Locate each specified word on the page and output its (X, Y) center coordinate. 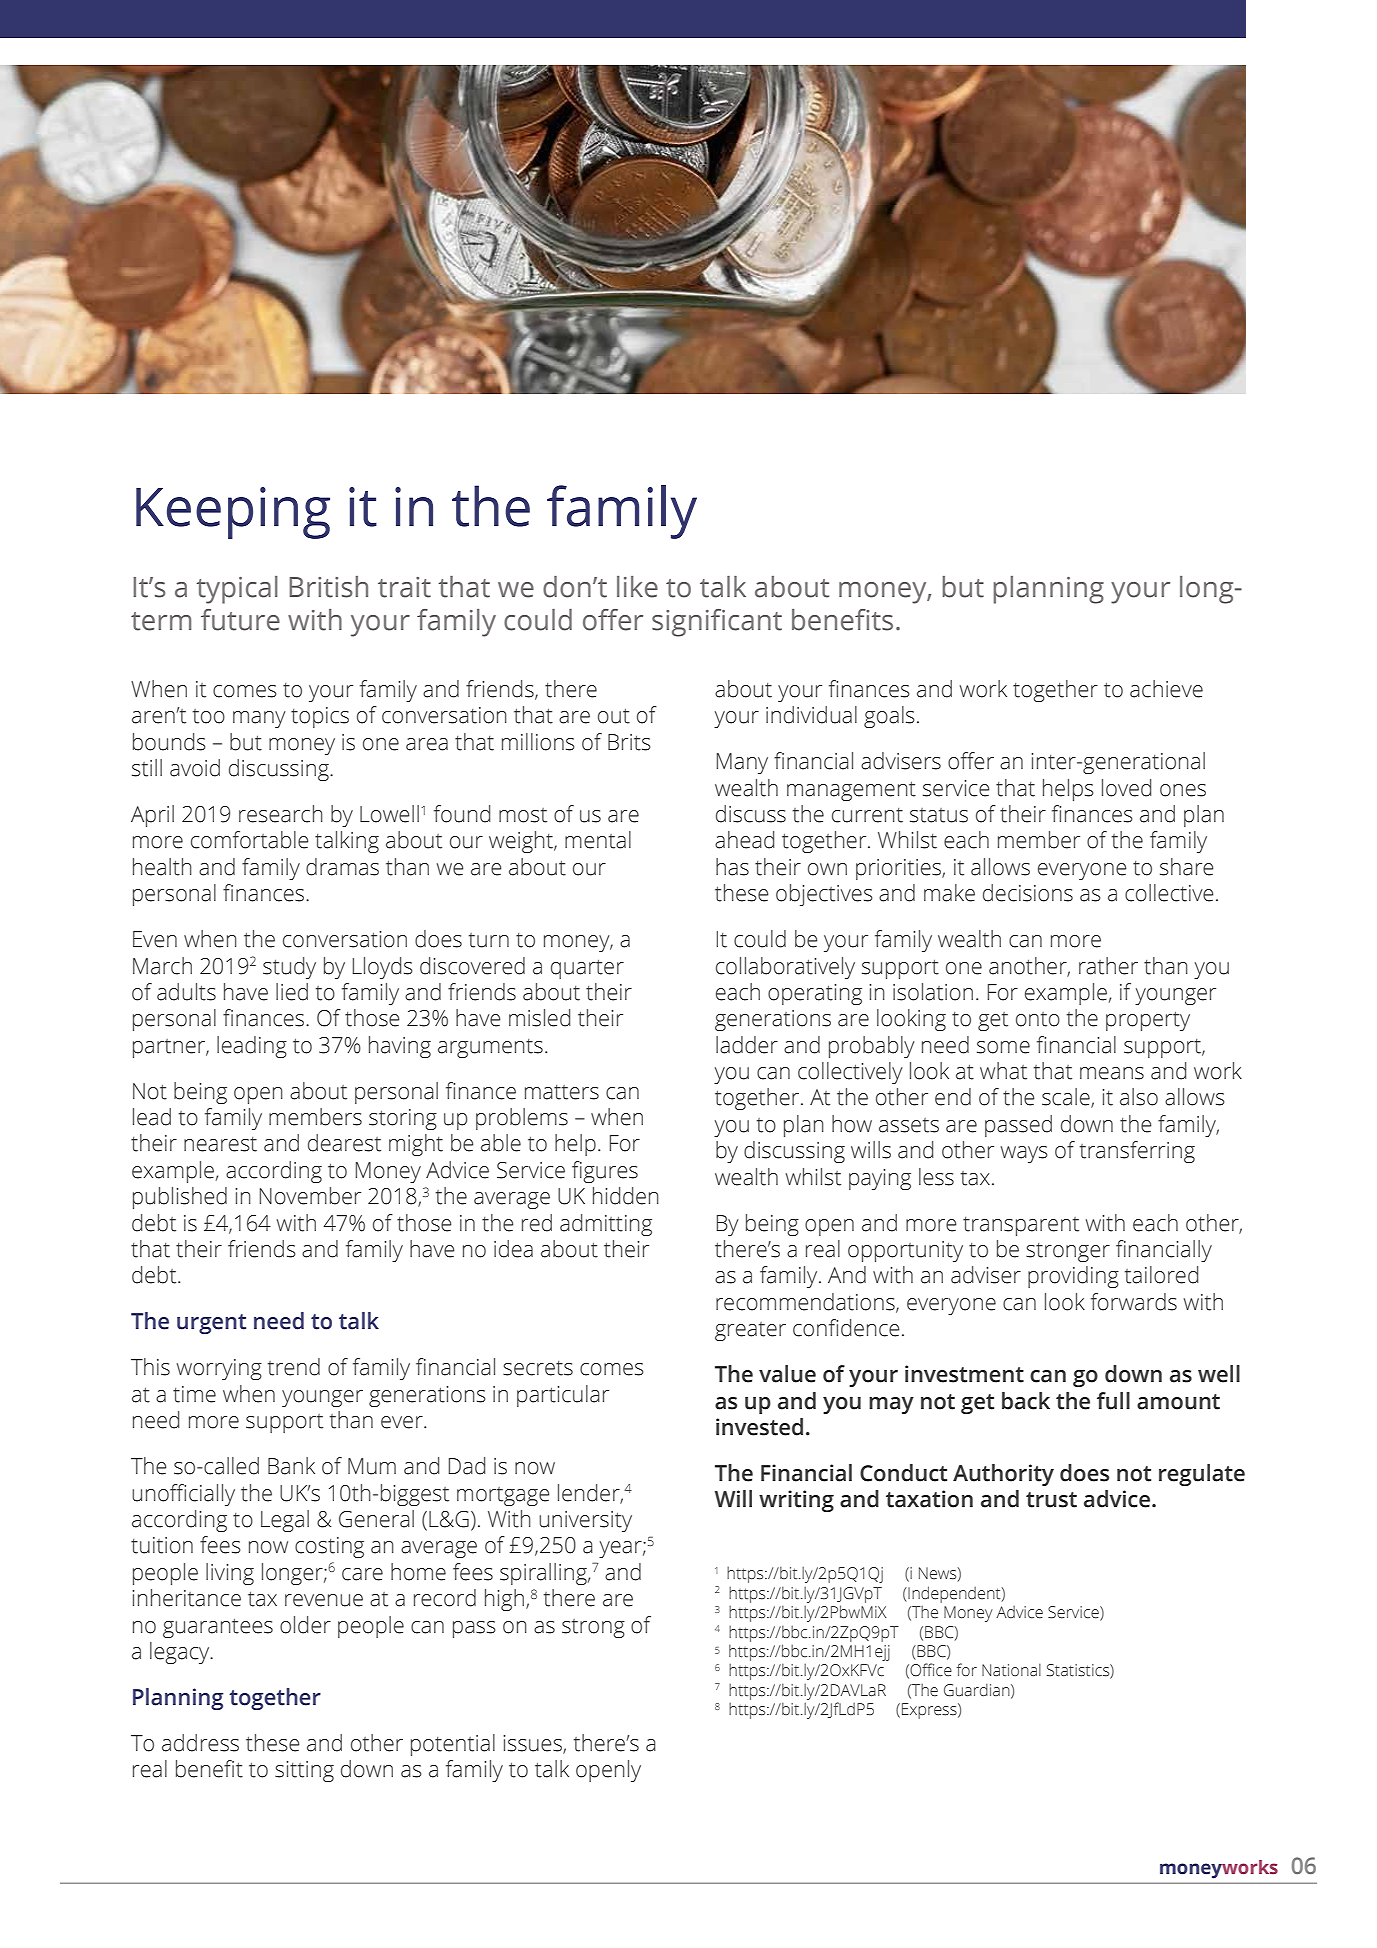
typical (237, 590)
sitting (304, 1771)
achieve (1166, 689)
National (1011, 1669)
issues (533, 1744)
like (637, 587)
